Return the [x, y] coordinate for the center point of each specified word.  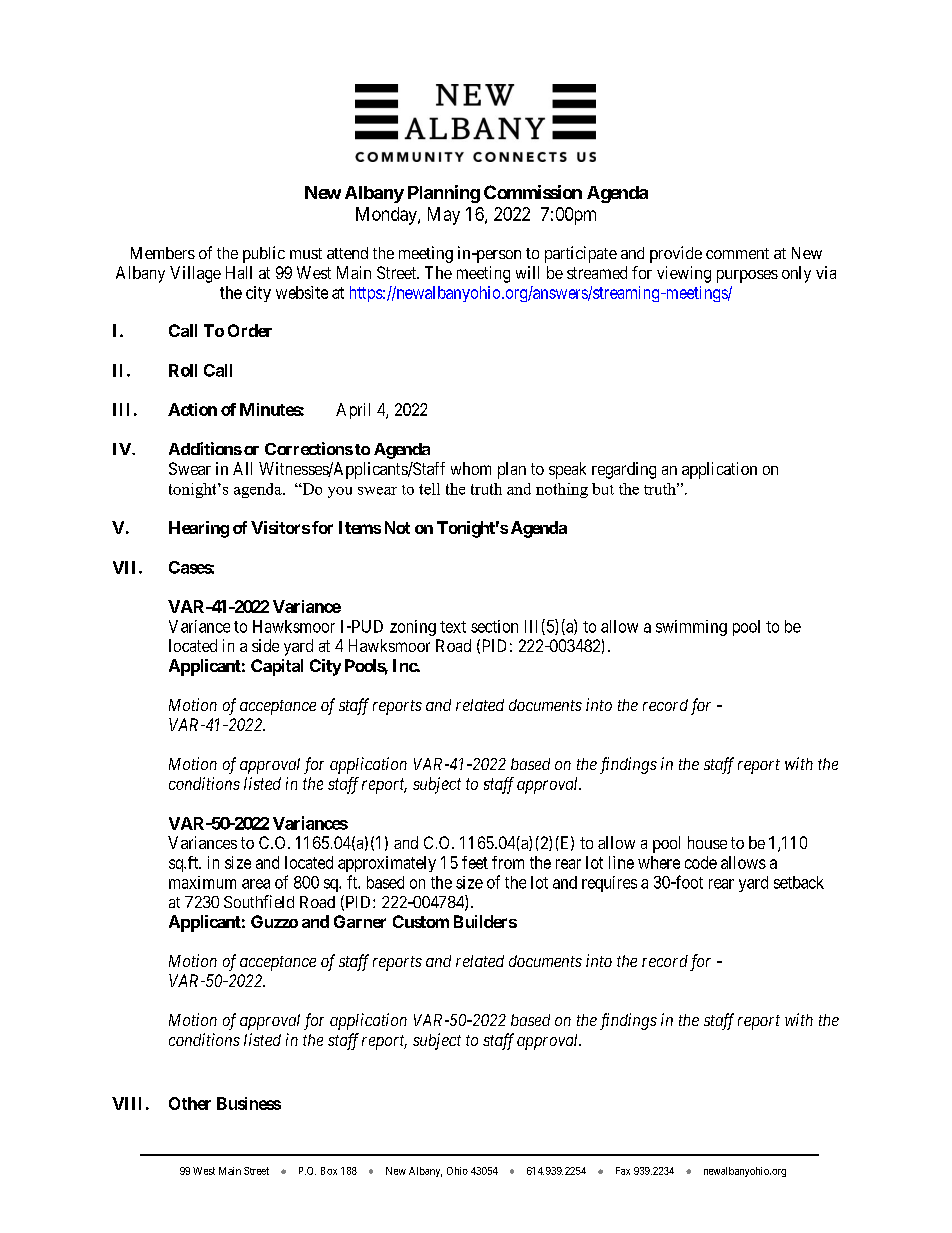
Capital [277, 667]
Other [190, 1103]
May [444, 216]
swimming [691, 628]
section [494, 626]
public [264, 254]
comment [737, 253]
